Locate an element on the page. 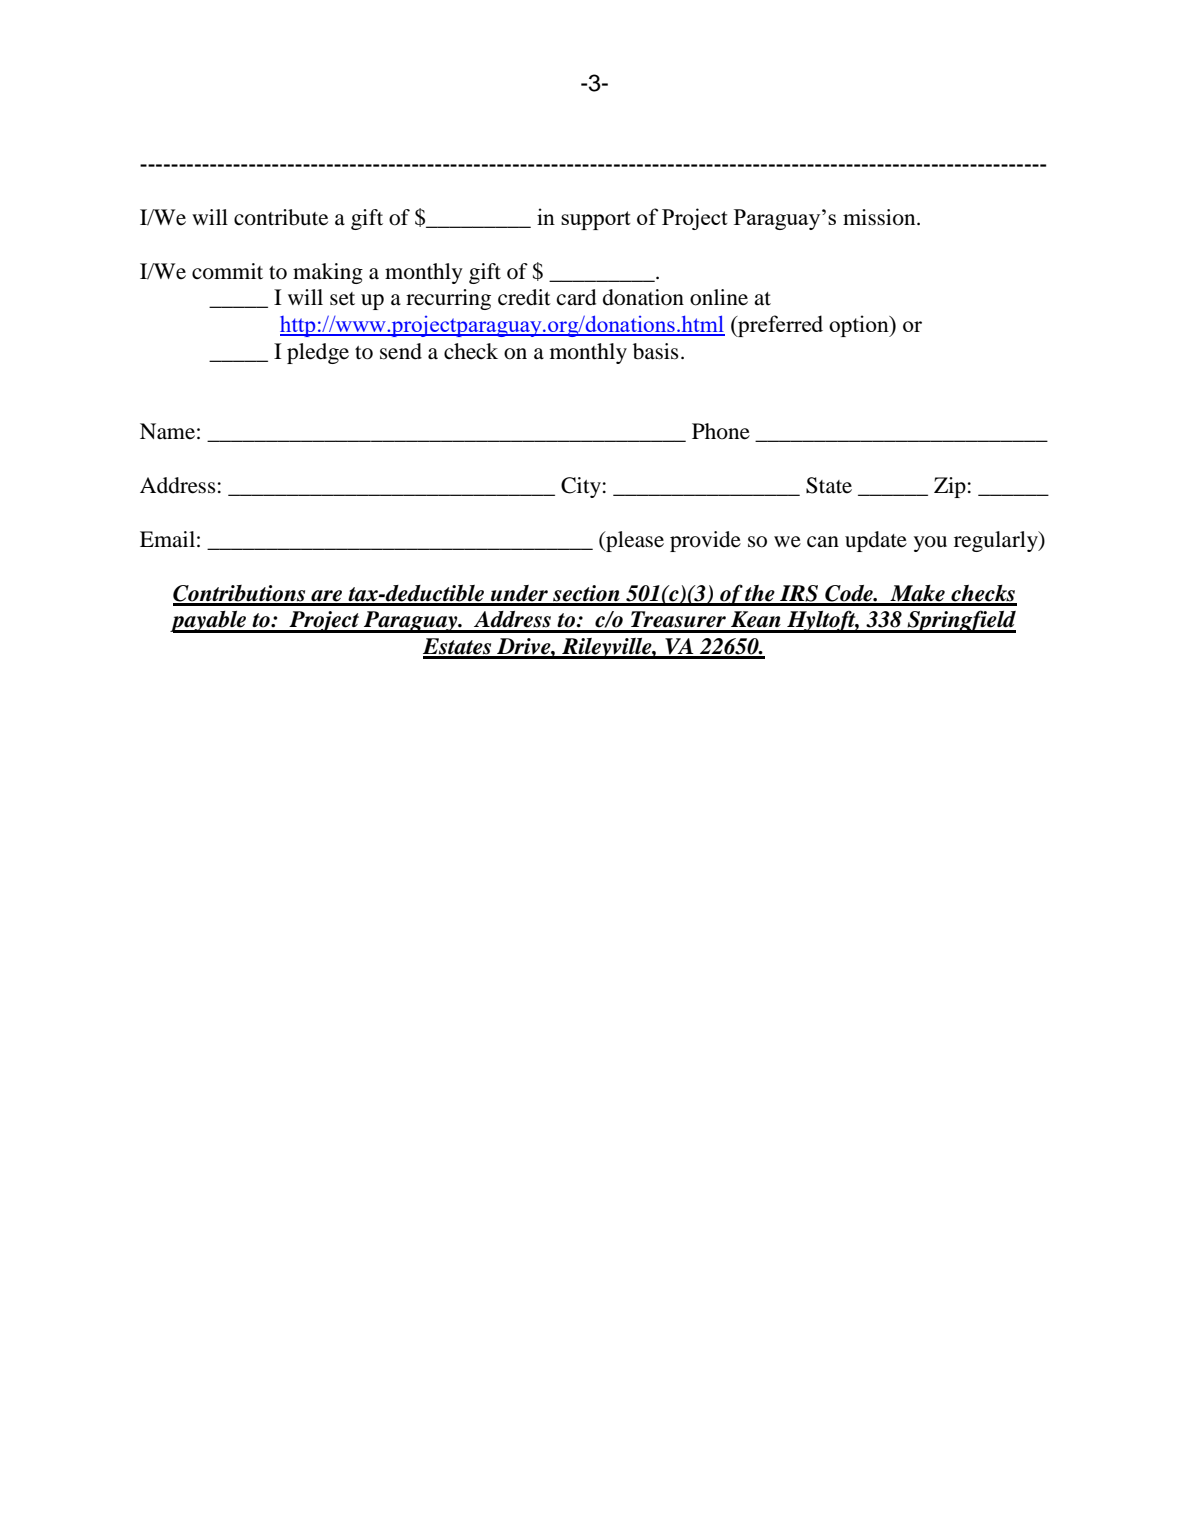  mission is located at coordinates (880, 217).
